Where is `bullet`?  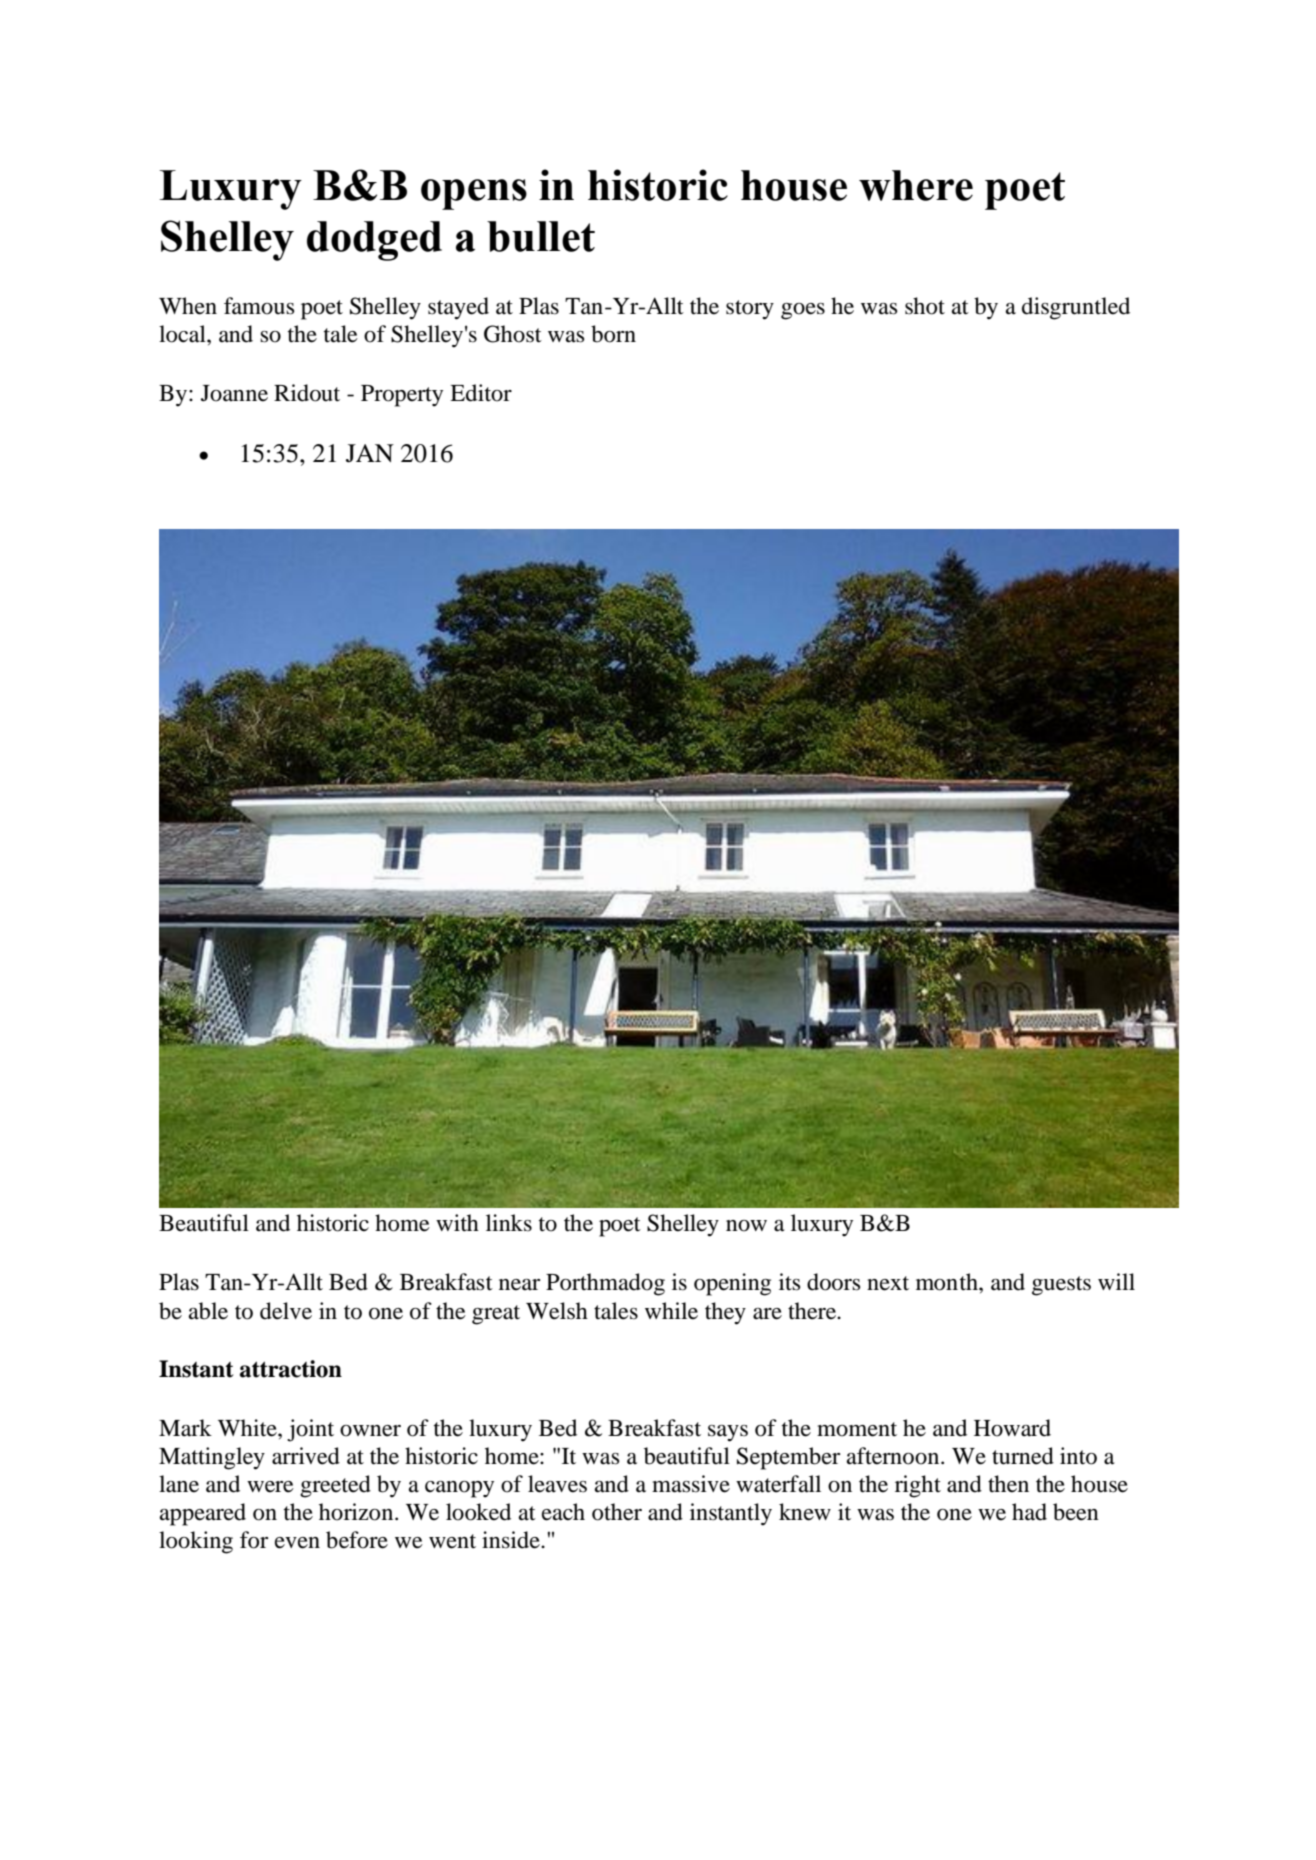
bullet is located at coordinates (541, 236).
